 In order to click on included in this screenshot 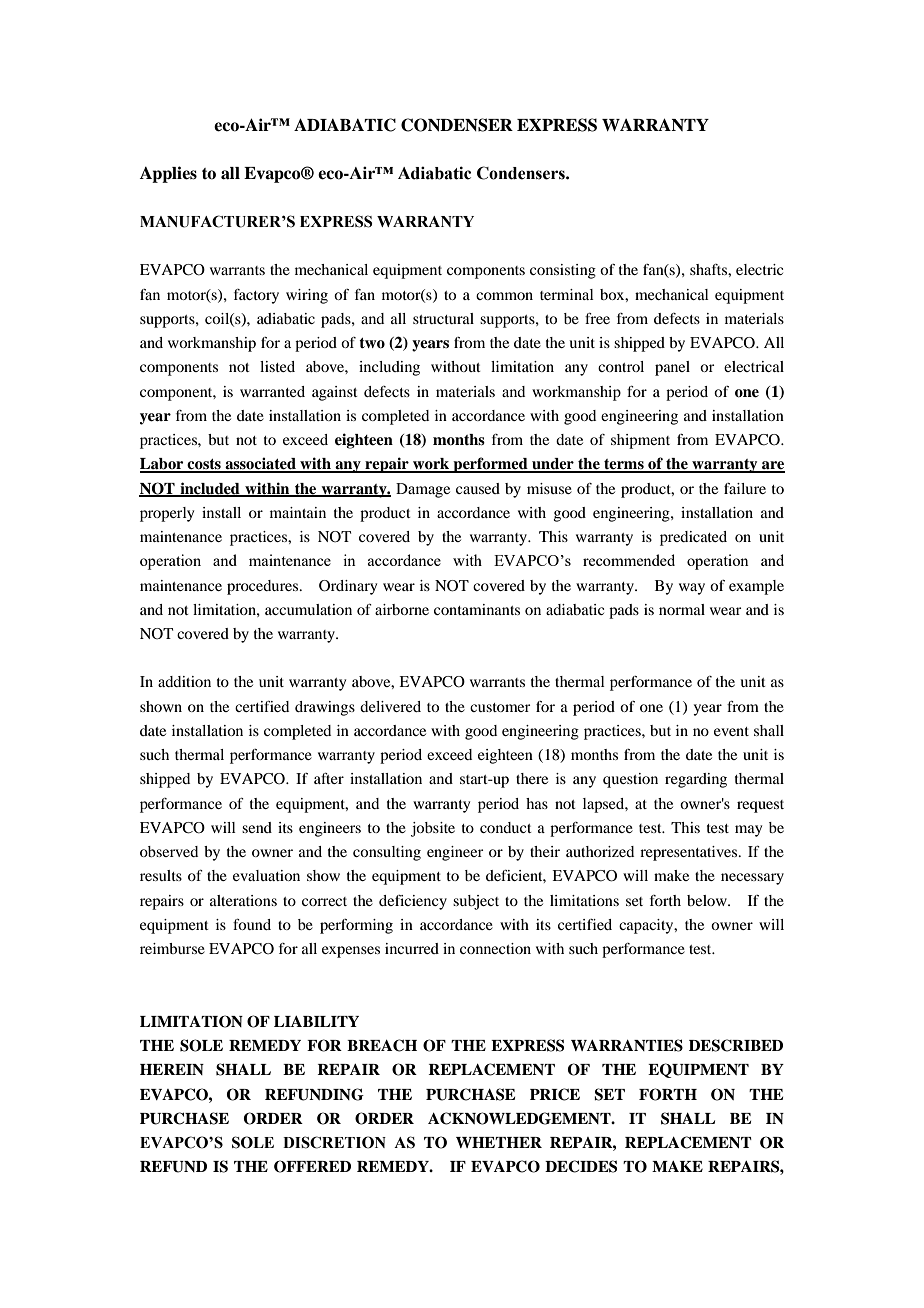, I will do `click(210, 489)`.
